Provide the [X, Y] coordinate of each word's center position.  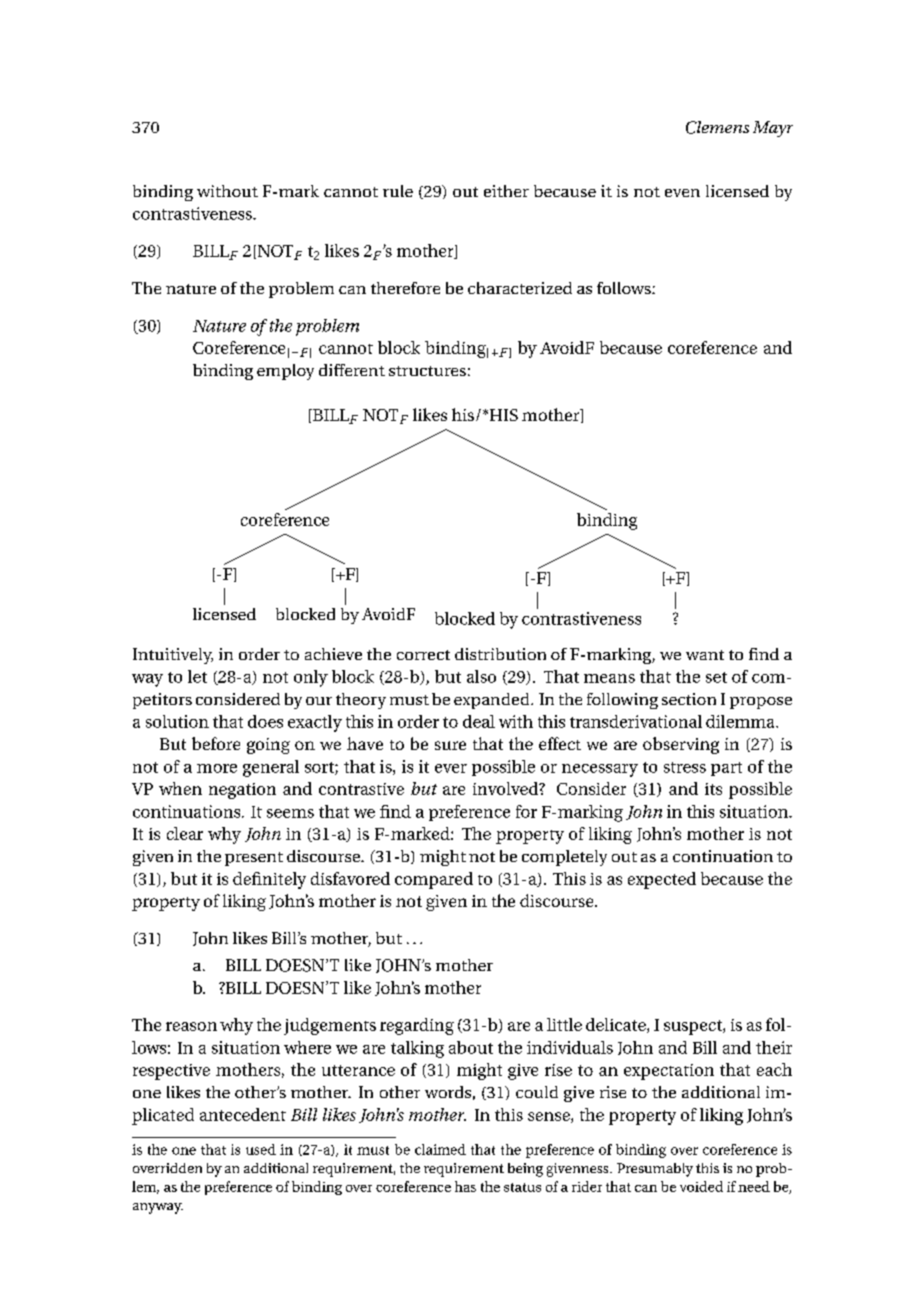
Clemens [717, 127]
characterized [520, 288]
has [465, 1186]
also [481, 676]
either [506, 191]
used [261, 1149]
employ [285, 372]
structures [427, 371]
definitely [269, 880]
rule [398, 191]
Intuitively [173, 656]
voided [701, 1186]
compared [434, 880]
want [705, 655]
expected [662, 880]
